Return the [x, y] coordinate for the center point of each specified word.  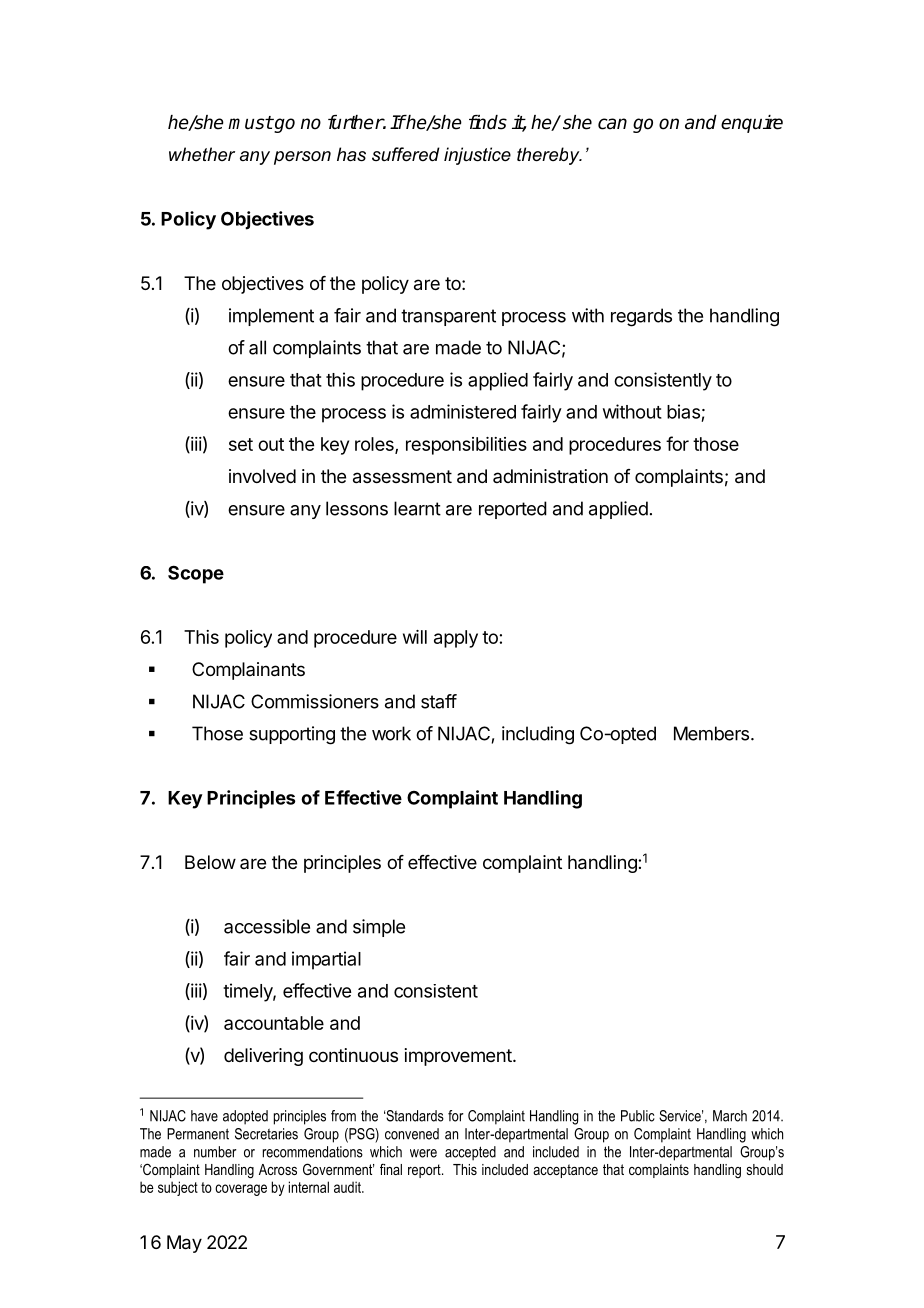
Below [210, 862]
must [250, 123]
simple [379, 928]
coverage [241, 1190]
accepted [470, 1153]
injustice [477, 156]
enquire [752, 124]
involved [262, 476]
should [765, 1169]
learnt [417, 508]
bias [683, 411]
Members [711, 733]
